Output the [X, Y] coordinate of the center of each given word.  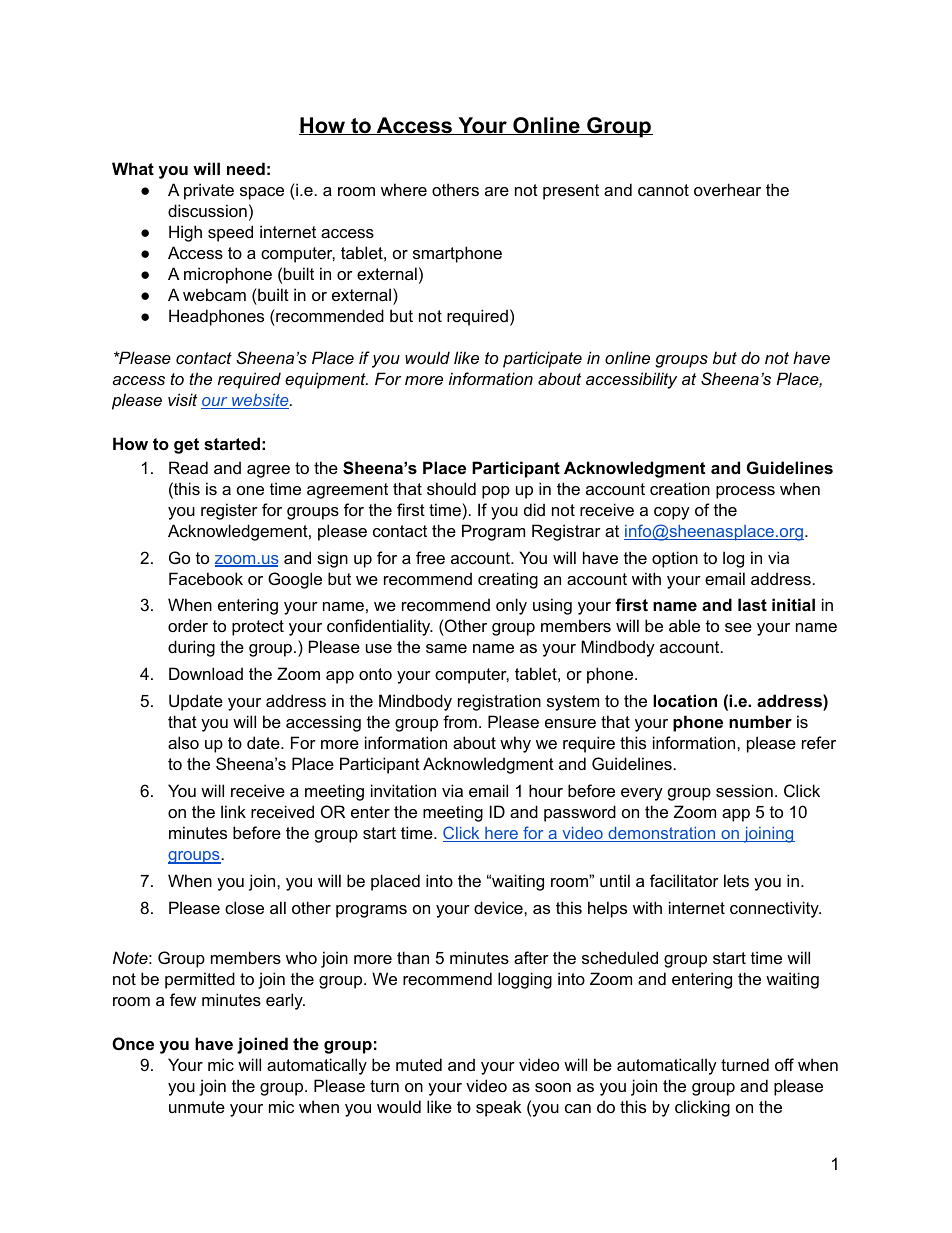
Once [133, 1043]
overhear [727, 189]
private [209, 191]
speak [498, 1108]
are [497, 191]
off [784, 1064]
